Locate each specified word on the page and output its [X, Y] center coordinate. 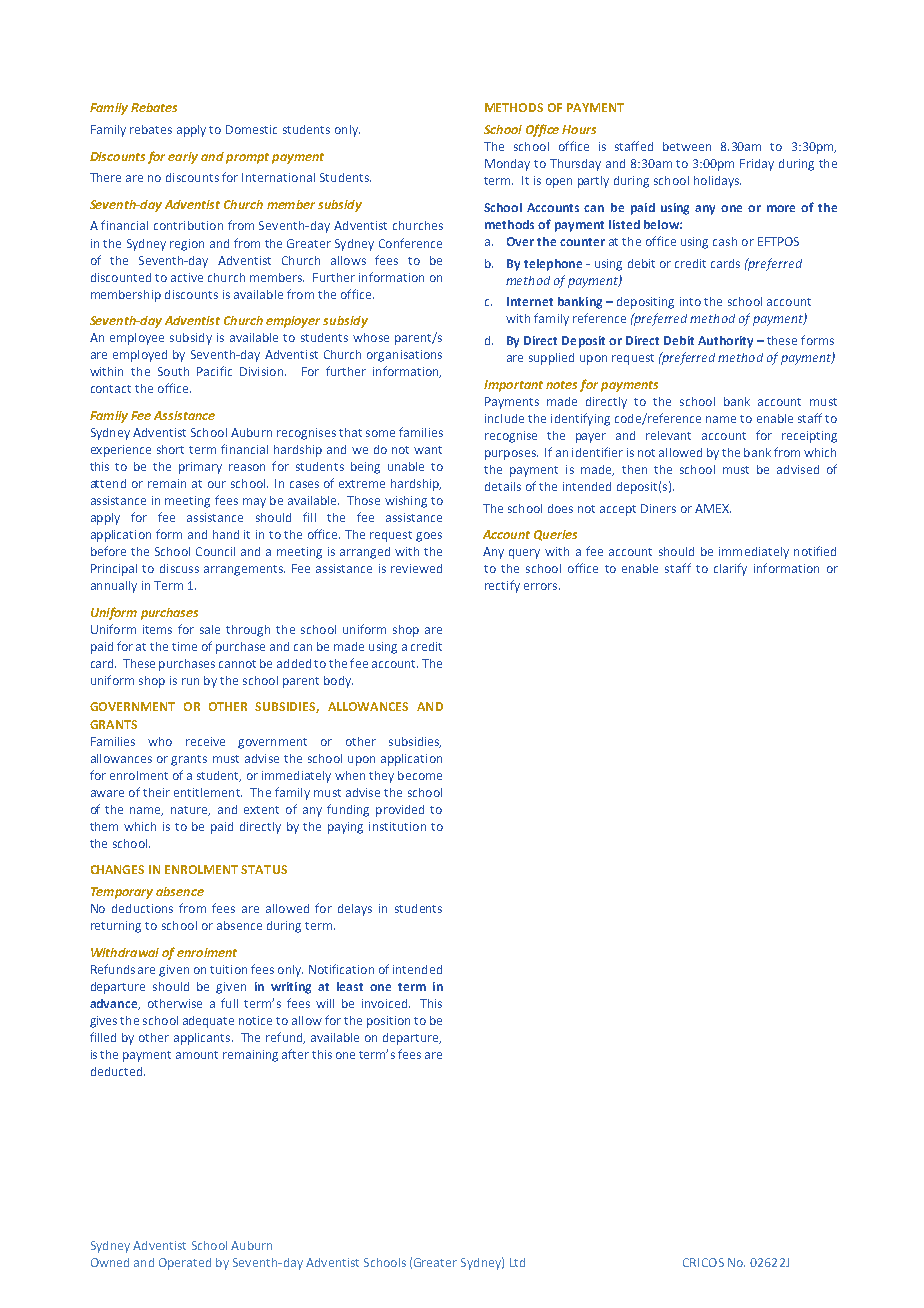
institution [397, 826]
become [420, 775]
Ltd [517, 1262]
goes [429, 537]
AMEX [713, 508]
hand [226, 534]
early [183, 158]
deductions [142, 908]
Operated [185, 1264]
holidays [717, 182]
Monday [507, 165]
